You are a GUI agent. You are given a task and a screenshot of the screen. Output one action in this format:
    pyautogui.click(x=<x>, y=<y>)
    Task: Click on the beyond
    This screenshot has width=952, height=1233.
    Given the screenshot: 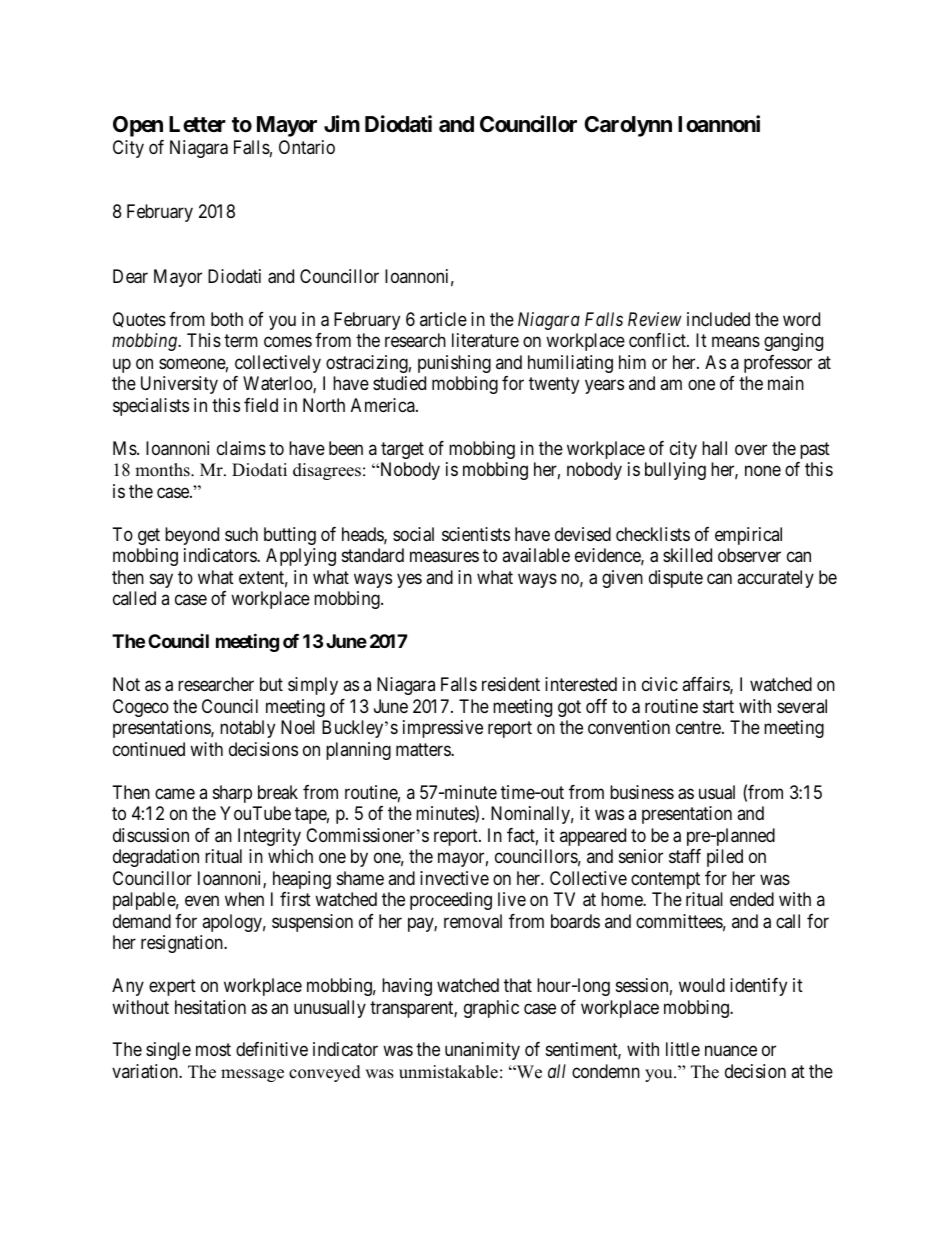 What is the action you would take?
    pyautogui.click(x=192, y=536)
